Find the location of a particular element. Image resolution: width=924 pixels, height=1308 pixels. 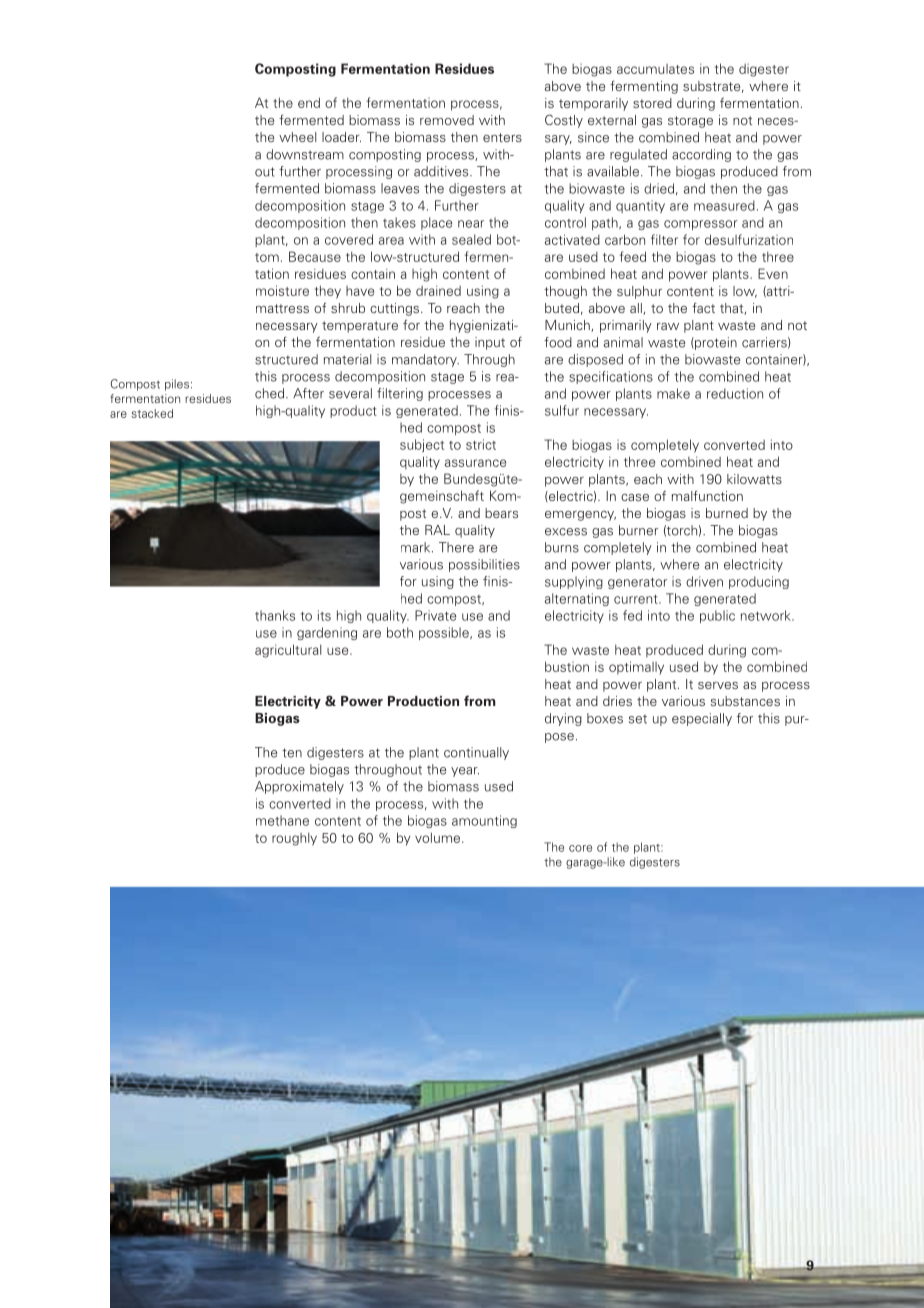

assurance is located at coordinates (475, 463).
